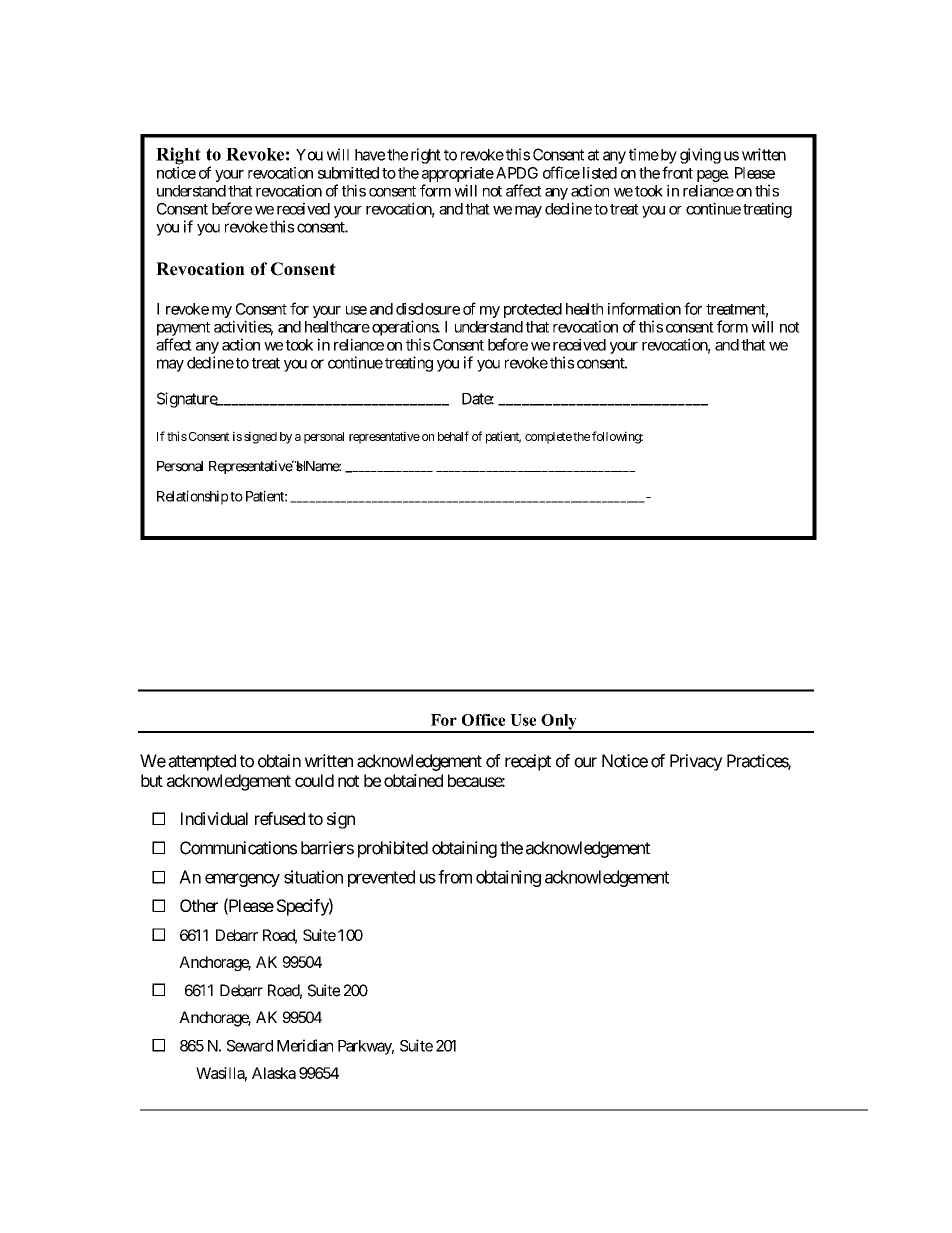  What do you see at coordinates (348, 173) in the screenshot?
I see `submitted` at bounding box center [348, 173].
